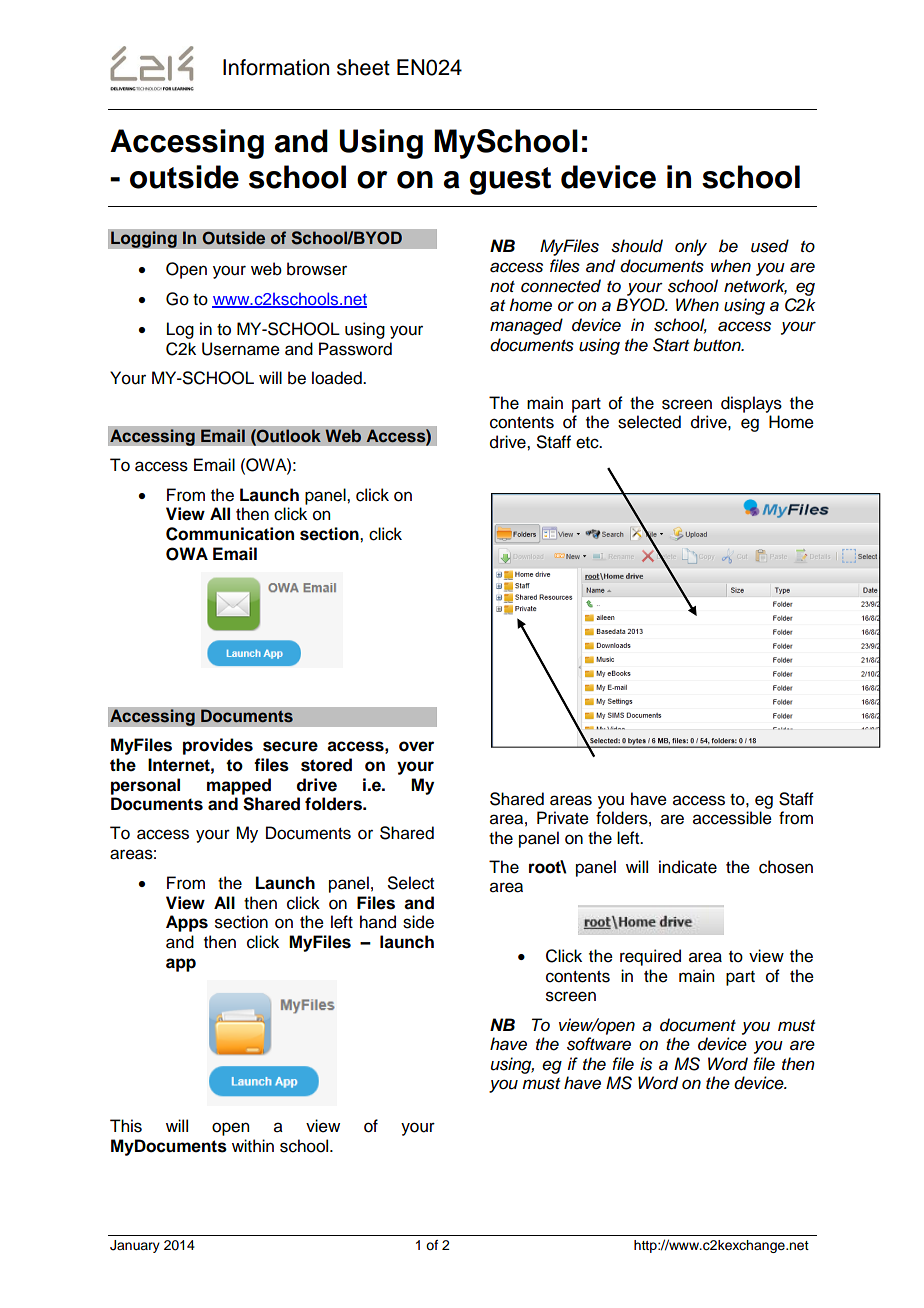 This image has width=924, height=1308. I want to click on software, so click(599, 1044).
